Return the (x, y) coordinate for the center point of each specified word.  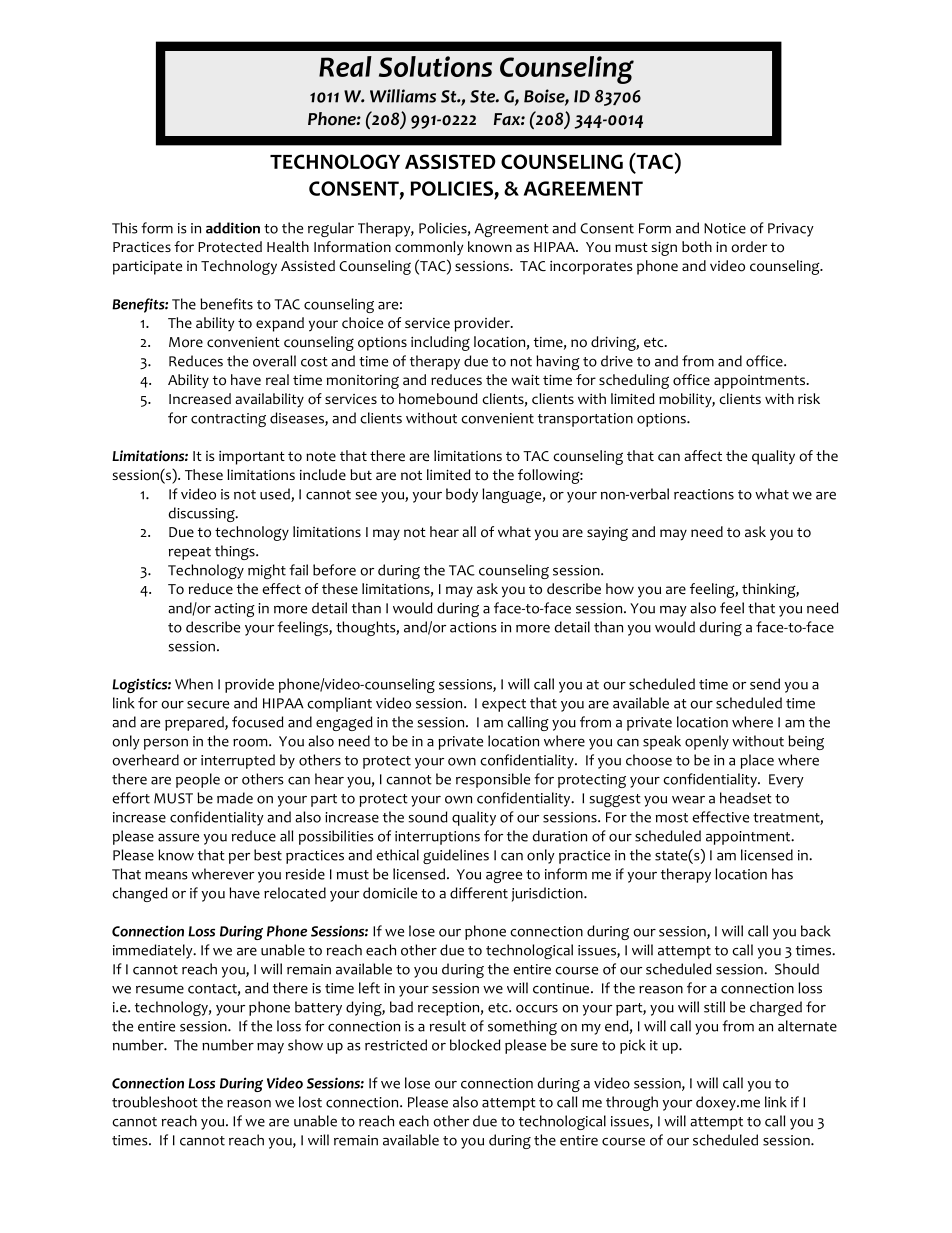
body (462, 495)
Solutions (435, 66)
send (765, 684)
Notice (725, 228)
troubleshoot (155, 1102)
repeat (190, 553)
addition (233, 228)
